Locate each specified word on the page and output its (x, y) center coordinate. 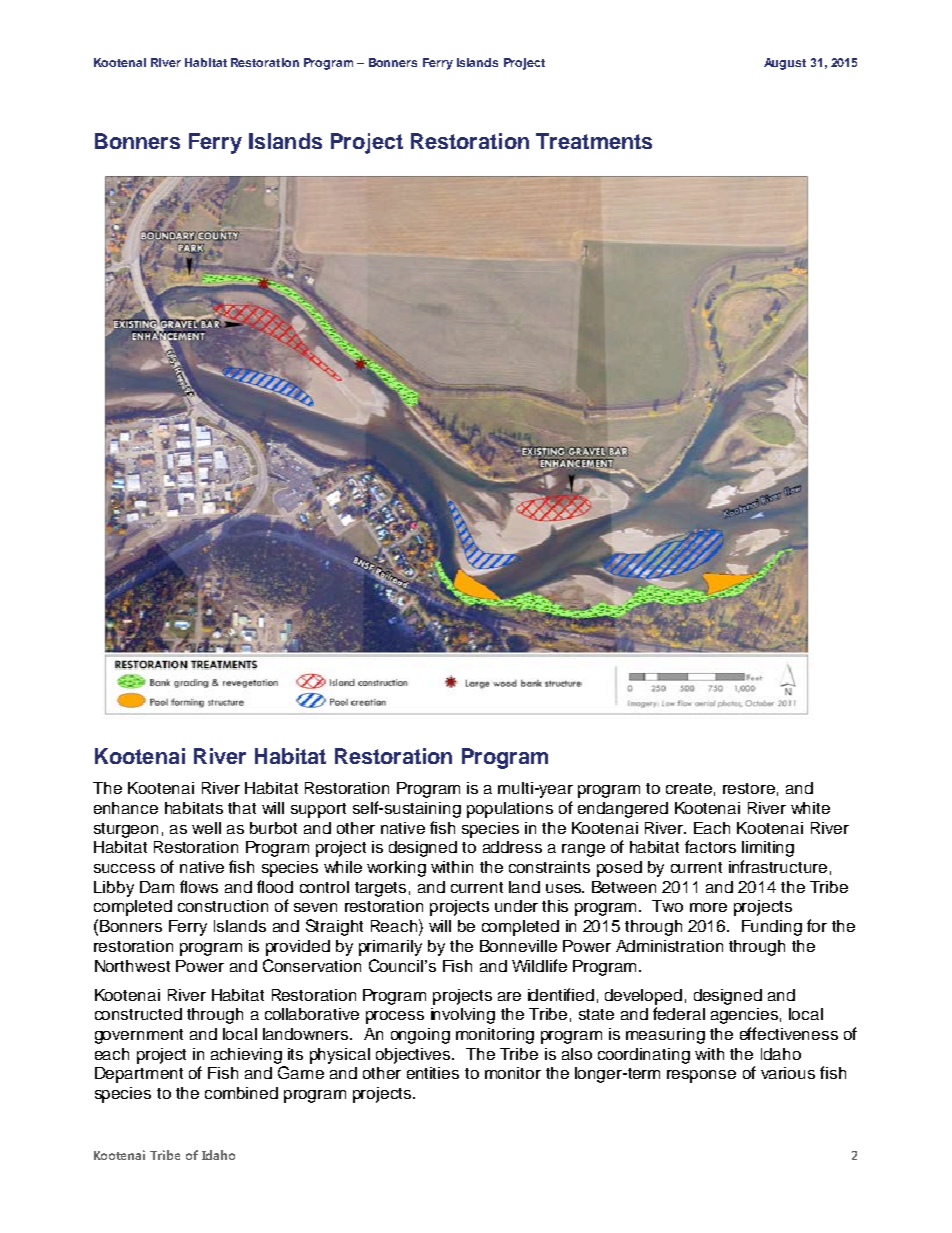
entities (433, 1073)
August (785, 64)
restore (749, 788)
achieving (246, 1056)
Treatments (594, 141)
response (701, 1076)
